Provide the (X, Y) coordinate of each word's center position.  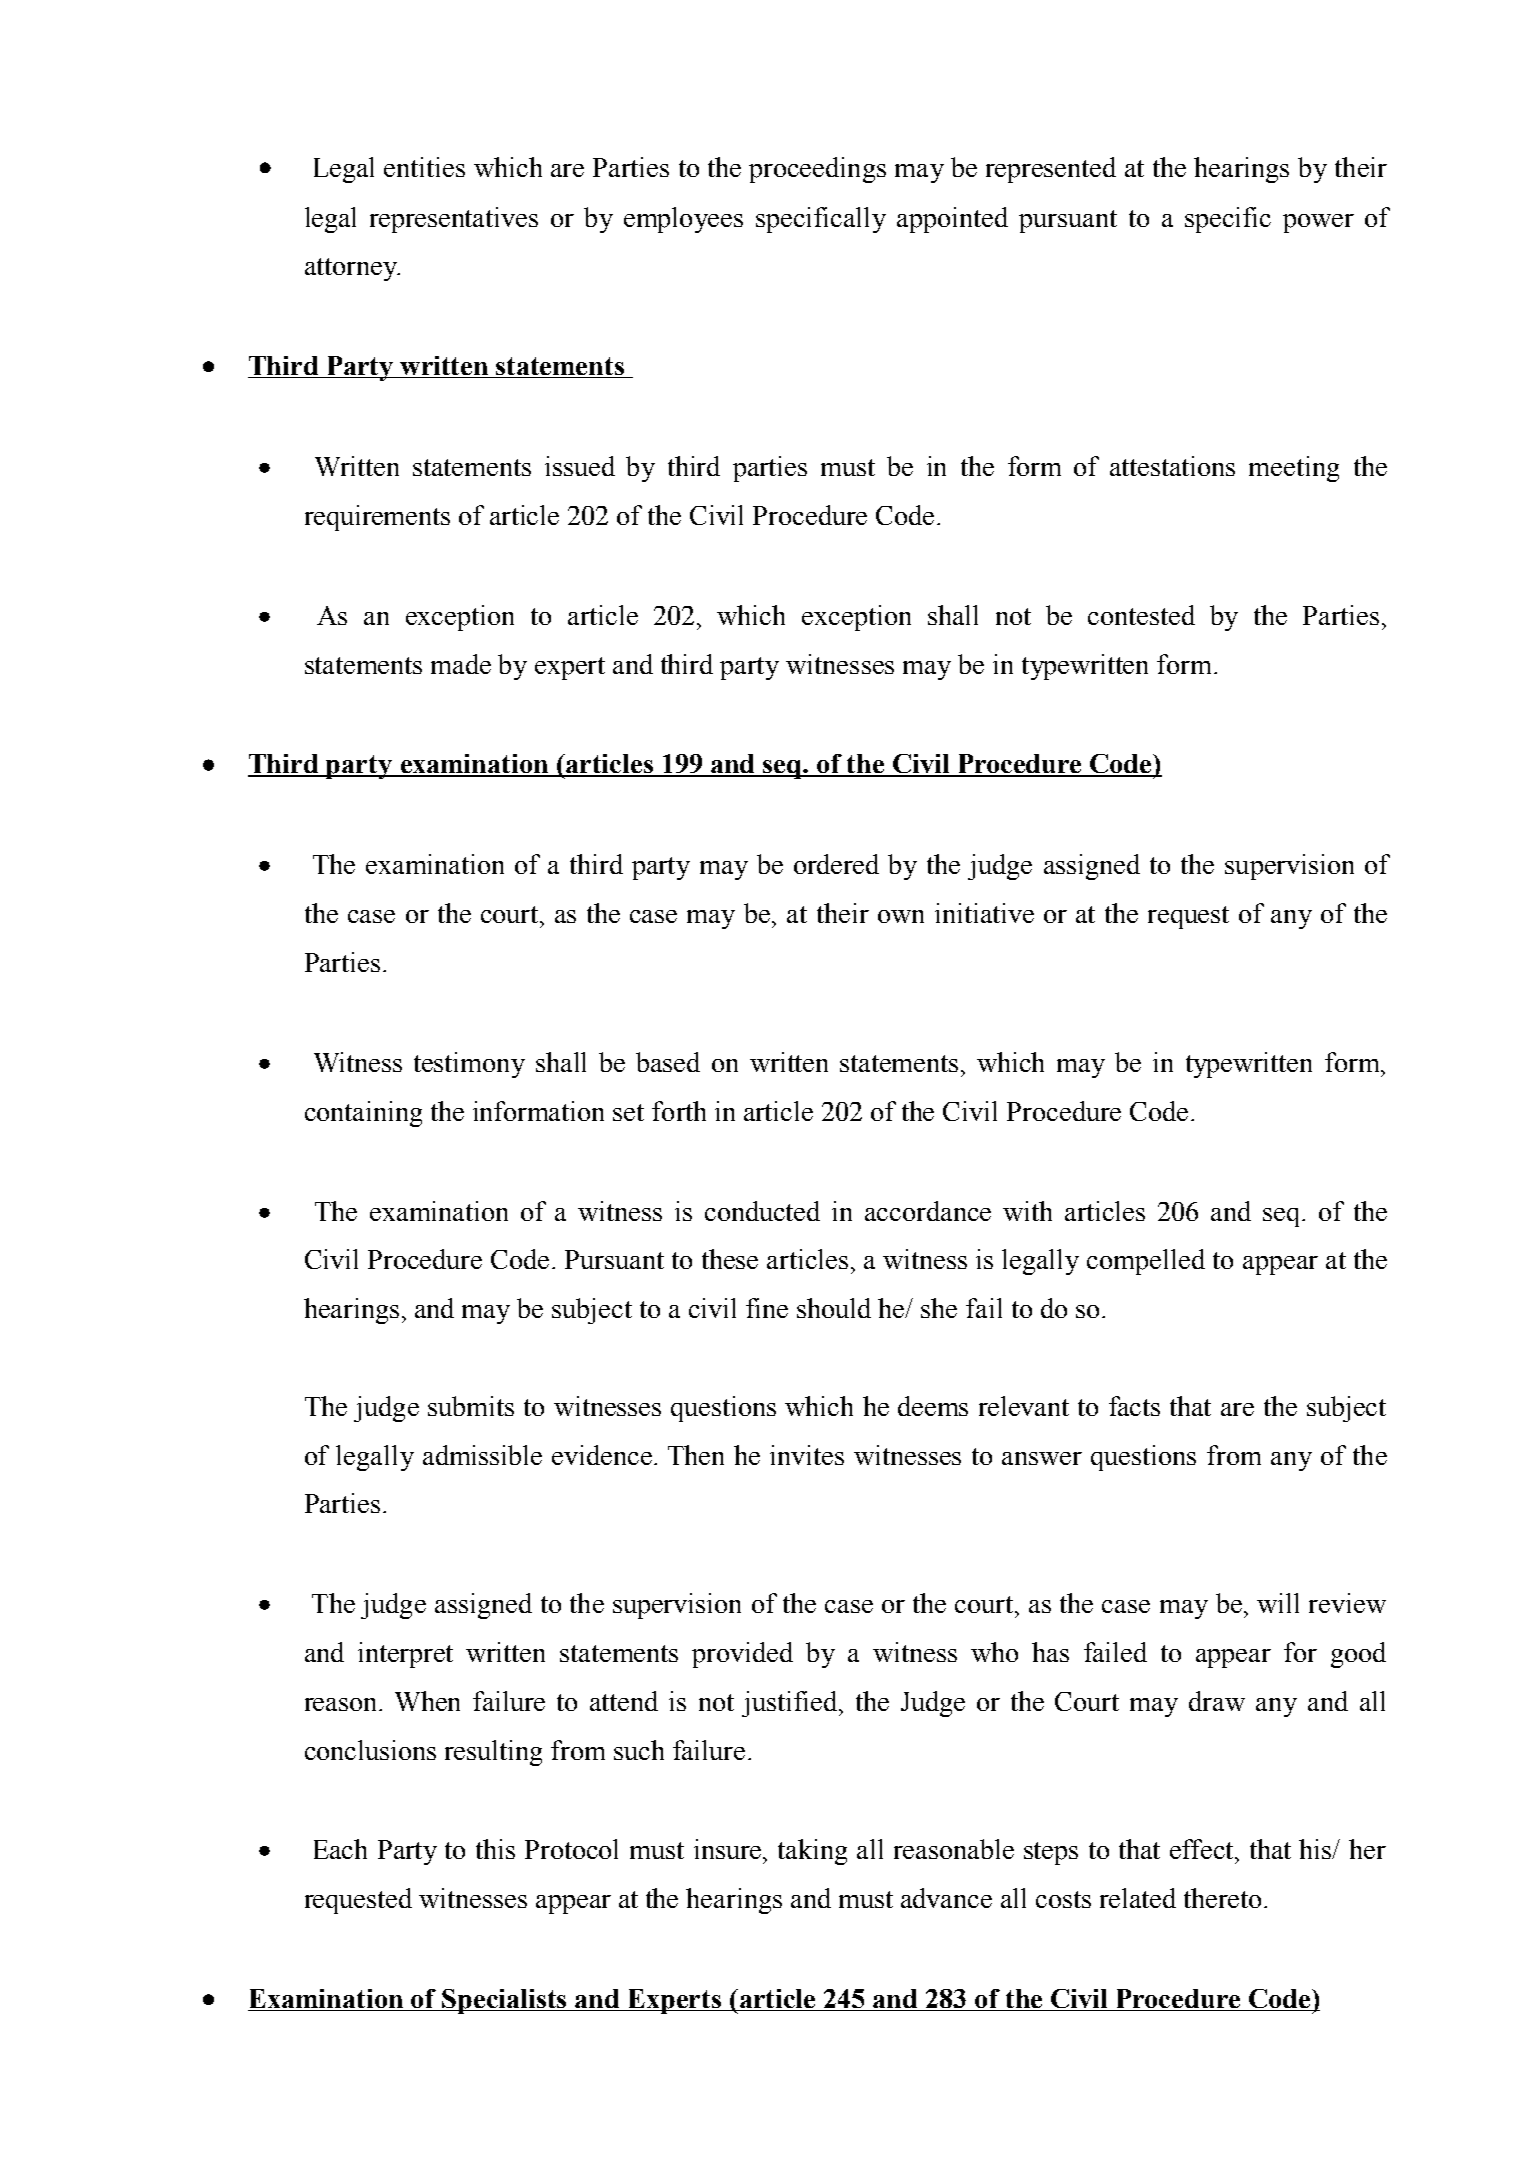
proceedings (817, 170)
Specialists (505, 2001)
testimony (469, 1065)
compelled (1146, 1262)
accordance (928, 1211)
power (1318, 223)
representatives (454, 220)
